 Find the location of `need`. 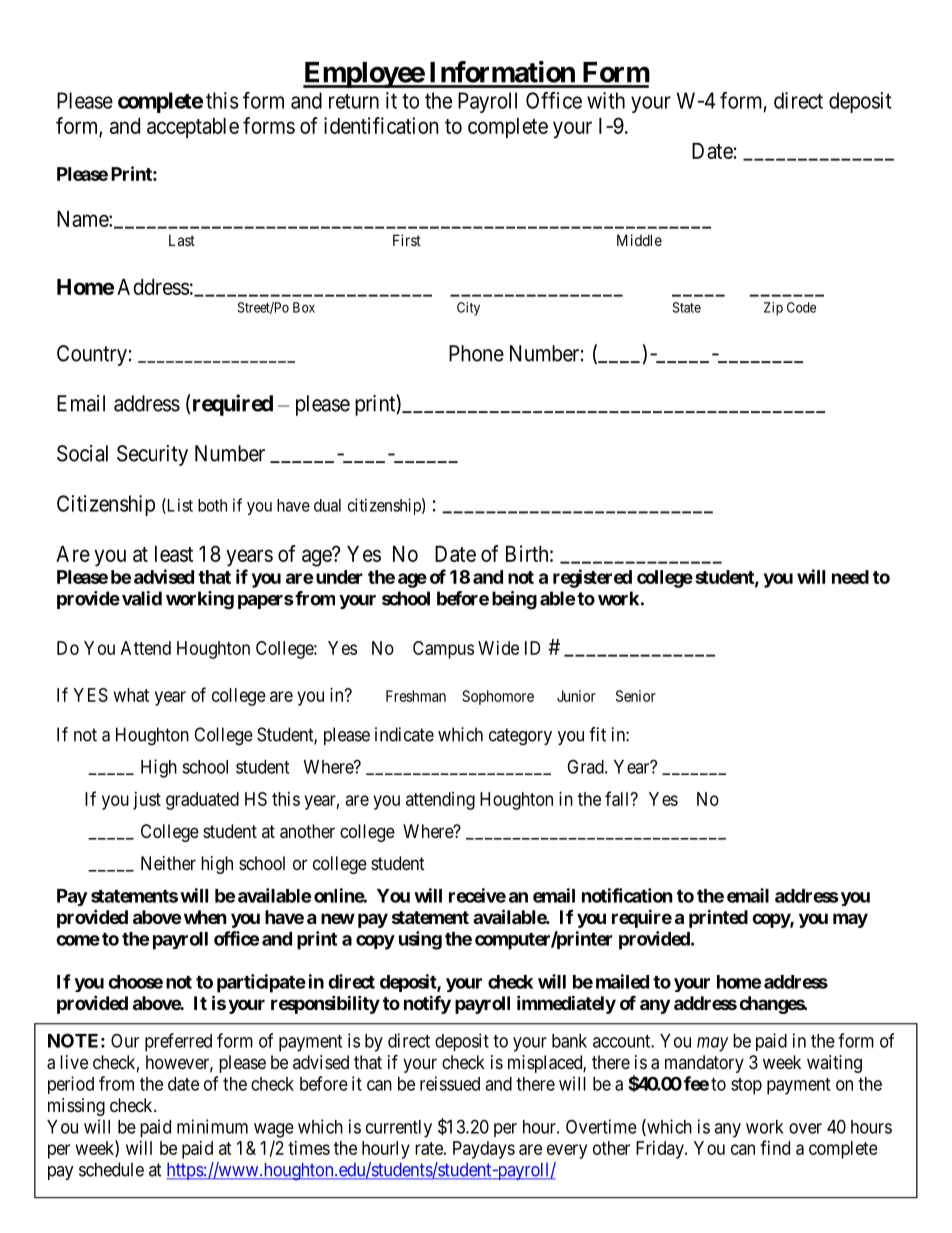

need is located at coordinates (850, 577).
